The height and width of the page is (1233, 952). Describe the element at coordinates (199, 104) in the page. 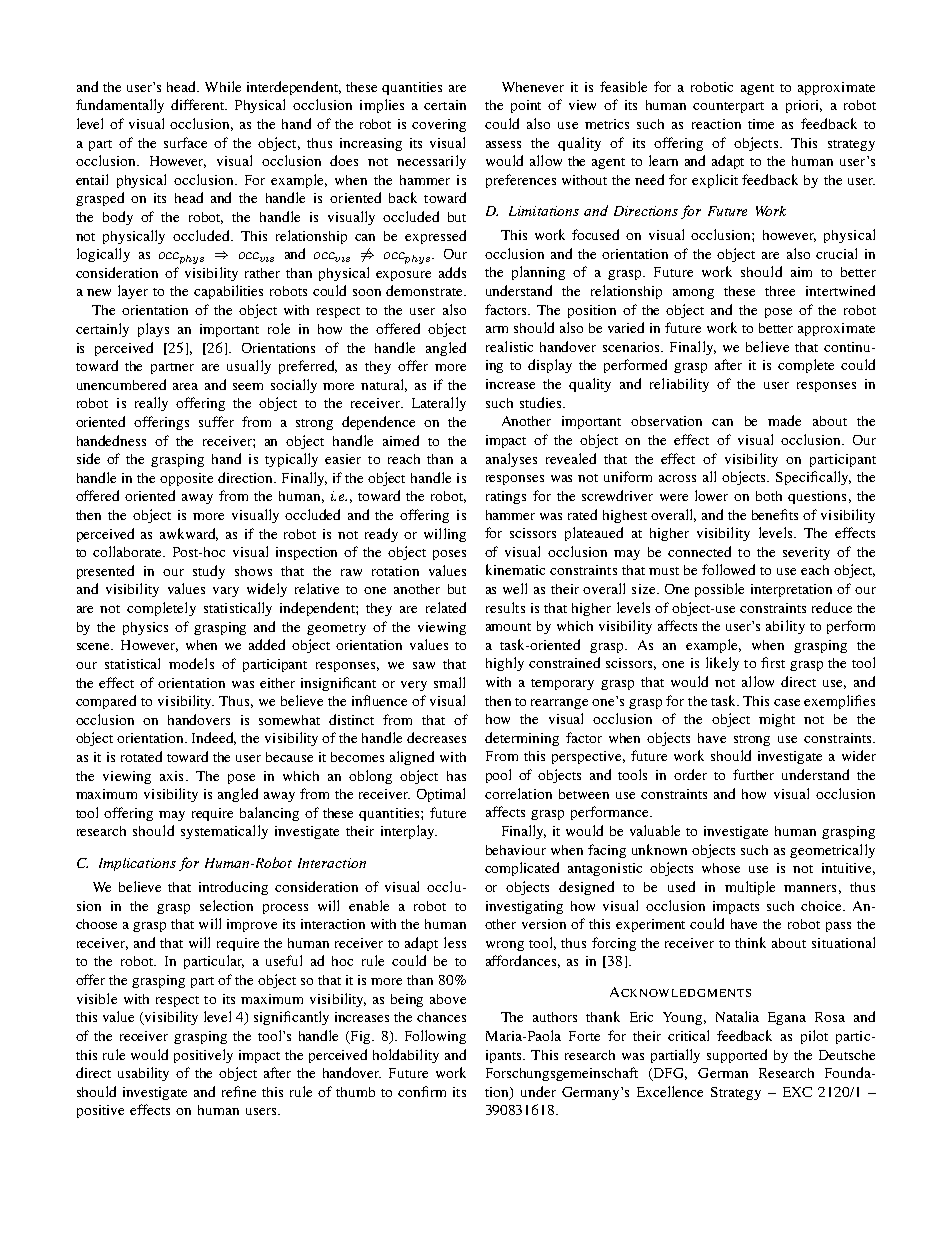

I see `different` at that location.
